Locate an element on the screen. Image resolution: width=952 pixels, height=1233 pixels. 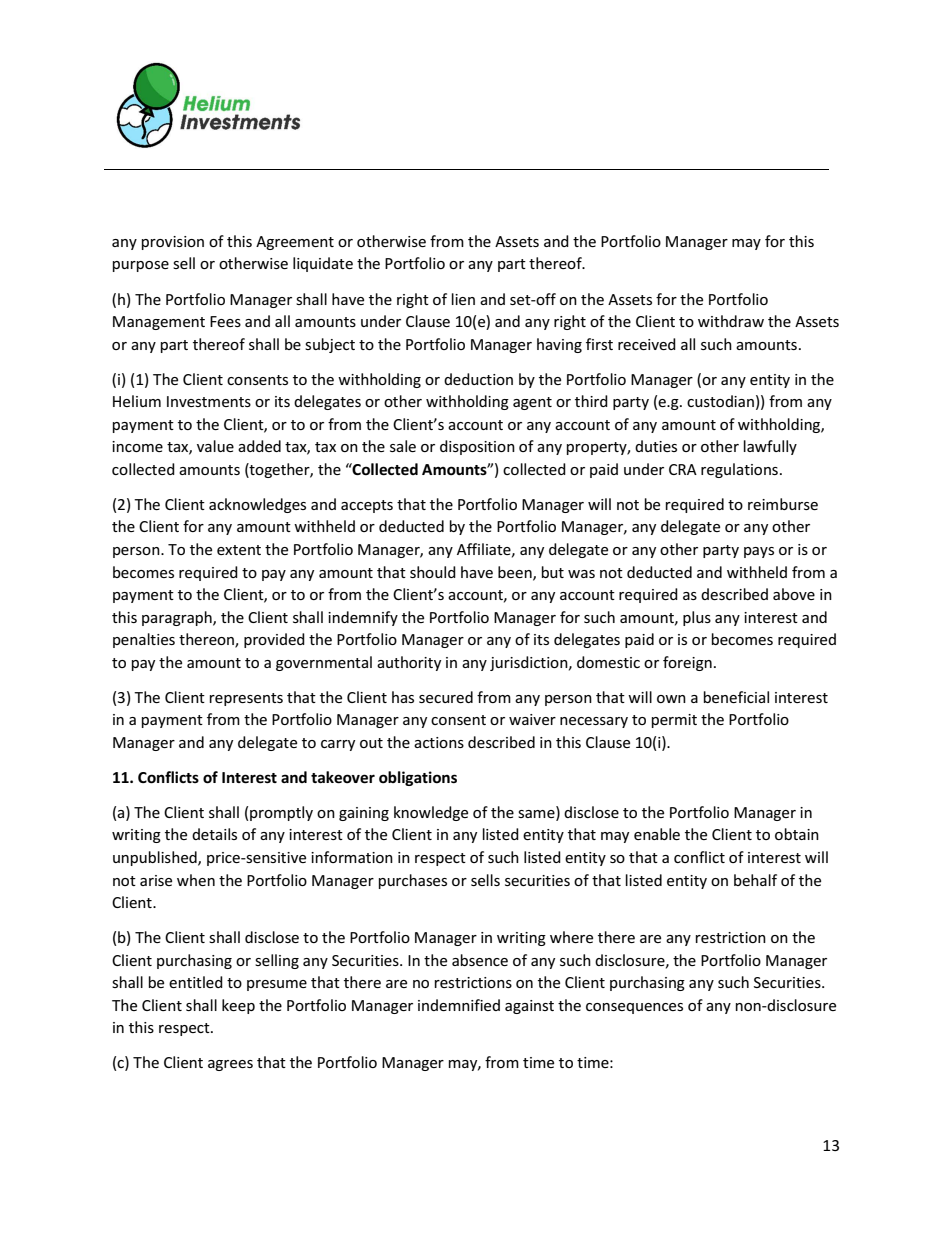
provision is located at coordinates (173, 243).
